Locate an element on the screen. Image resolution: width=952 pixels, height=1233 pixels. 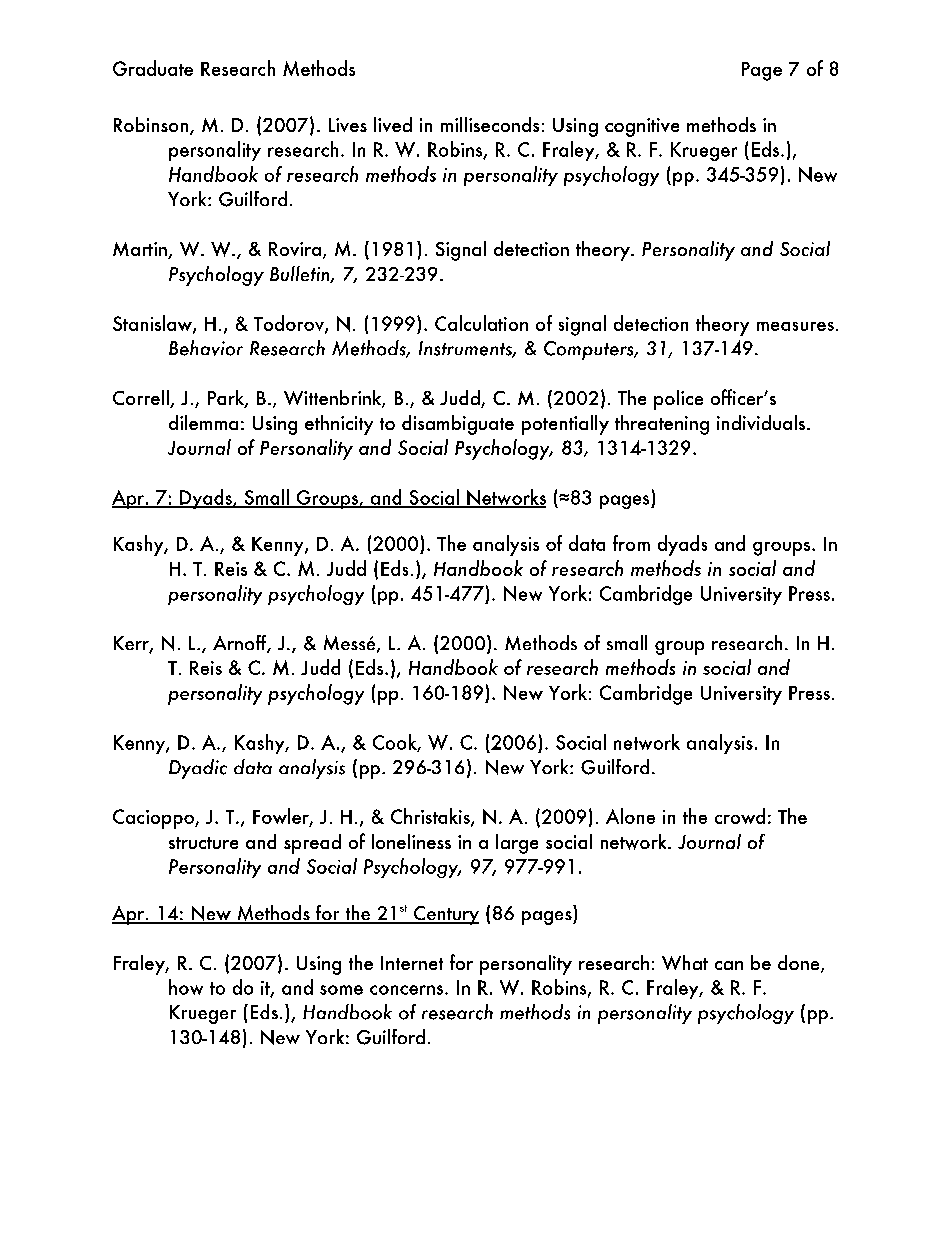
dilemma is located at coordinates (203, 422).
